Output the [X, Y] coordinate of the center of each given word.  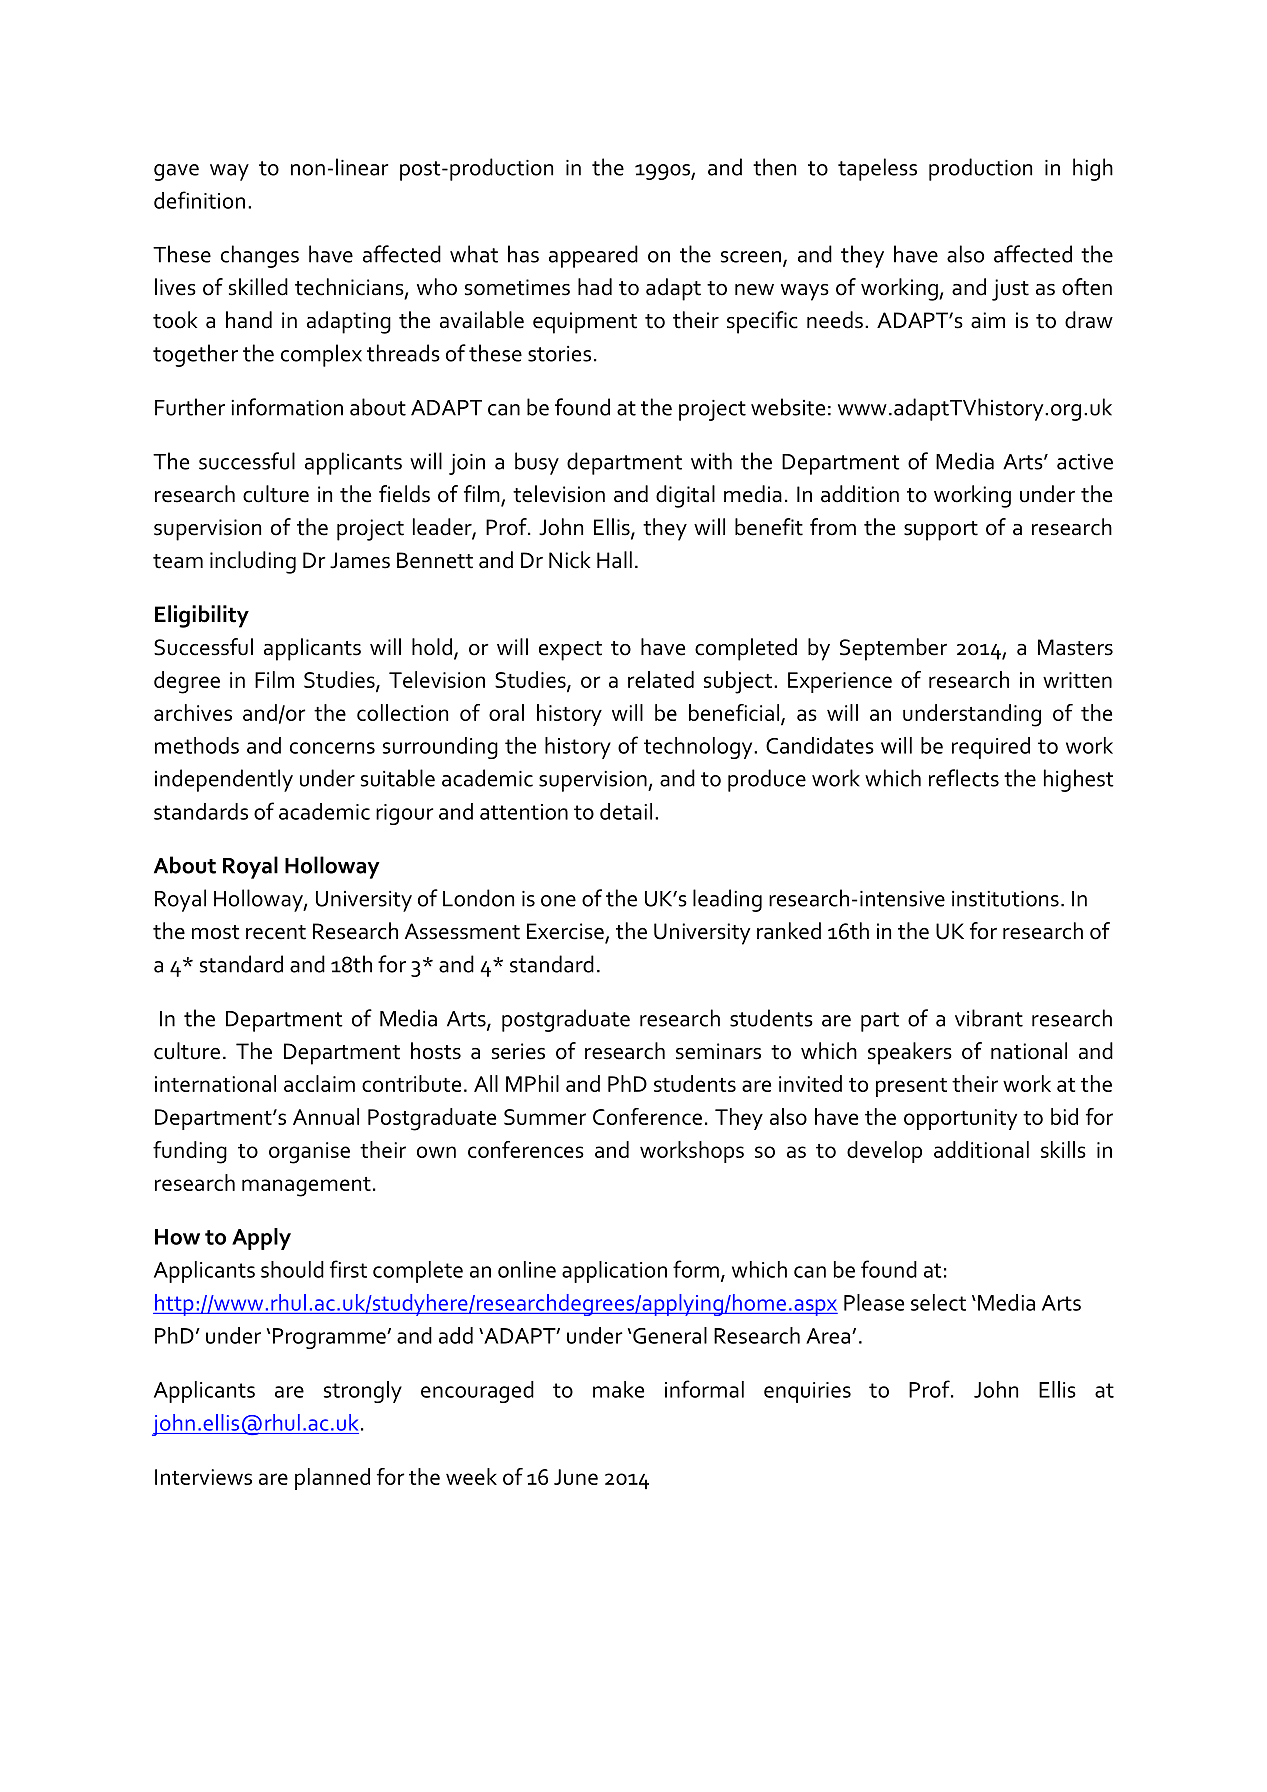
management [306, 1187]
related [661, 679]
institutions [1005, 899]
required [991, 748]
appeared [593, 256]
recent [276, 932]
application [614, 1272]
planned [332, 1479]
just [1010, 290]
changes [260, 256]
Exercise [566, 932]
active [1085, 462]
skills [1063, 1149]
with [711, 461]
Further [190, 407]
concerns [332, 748]
